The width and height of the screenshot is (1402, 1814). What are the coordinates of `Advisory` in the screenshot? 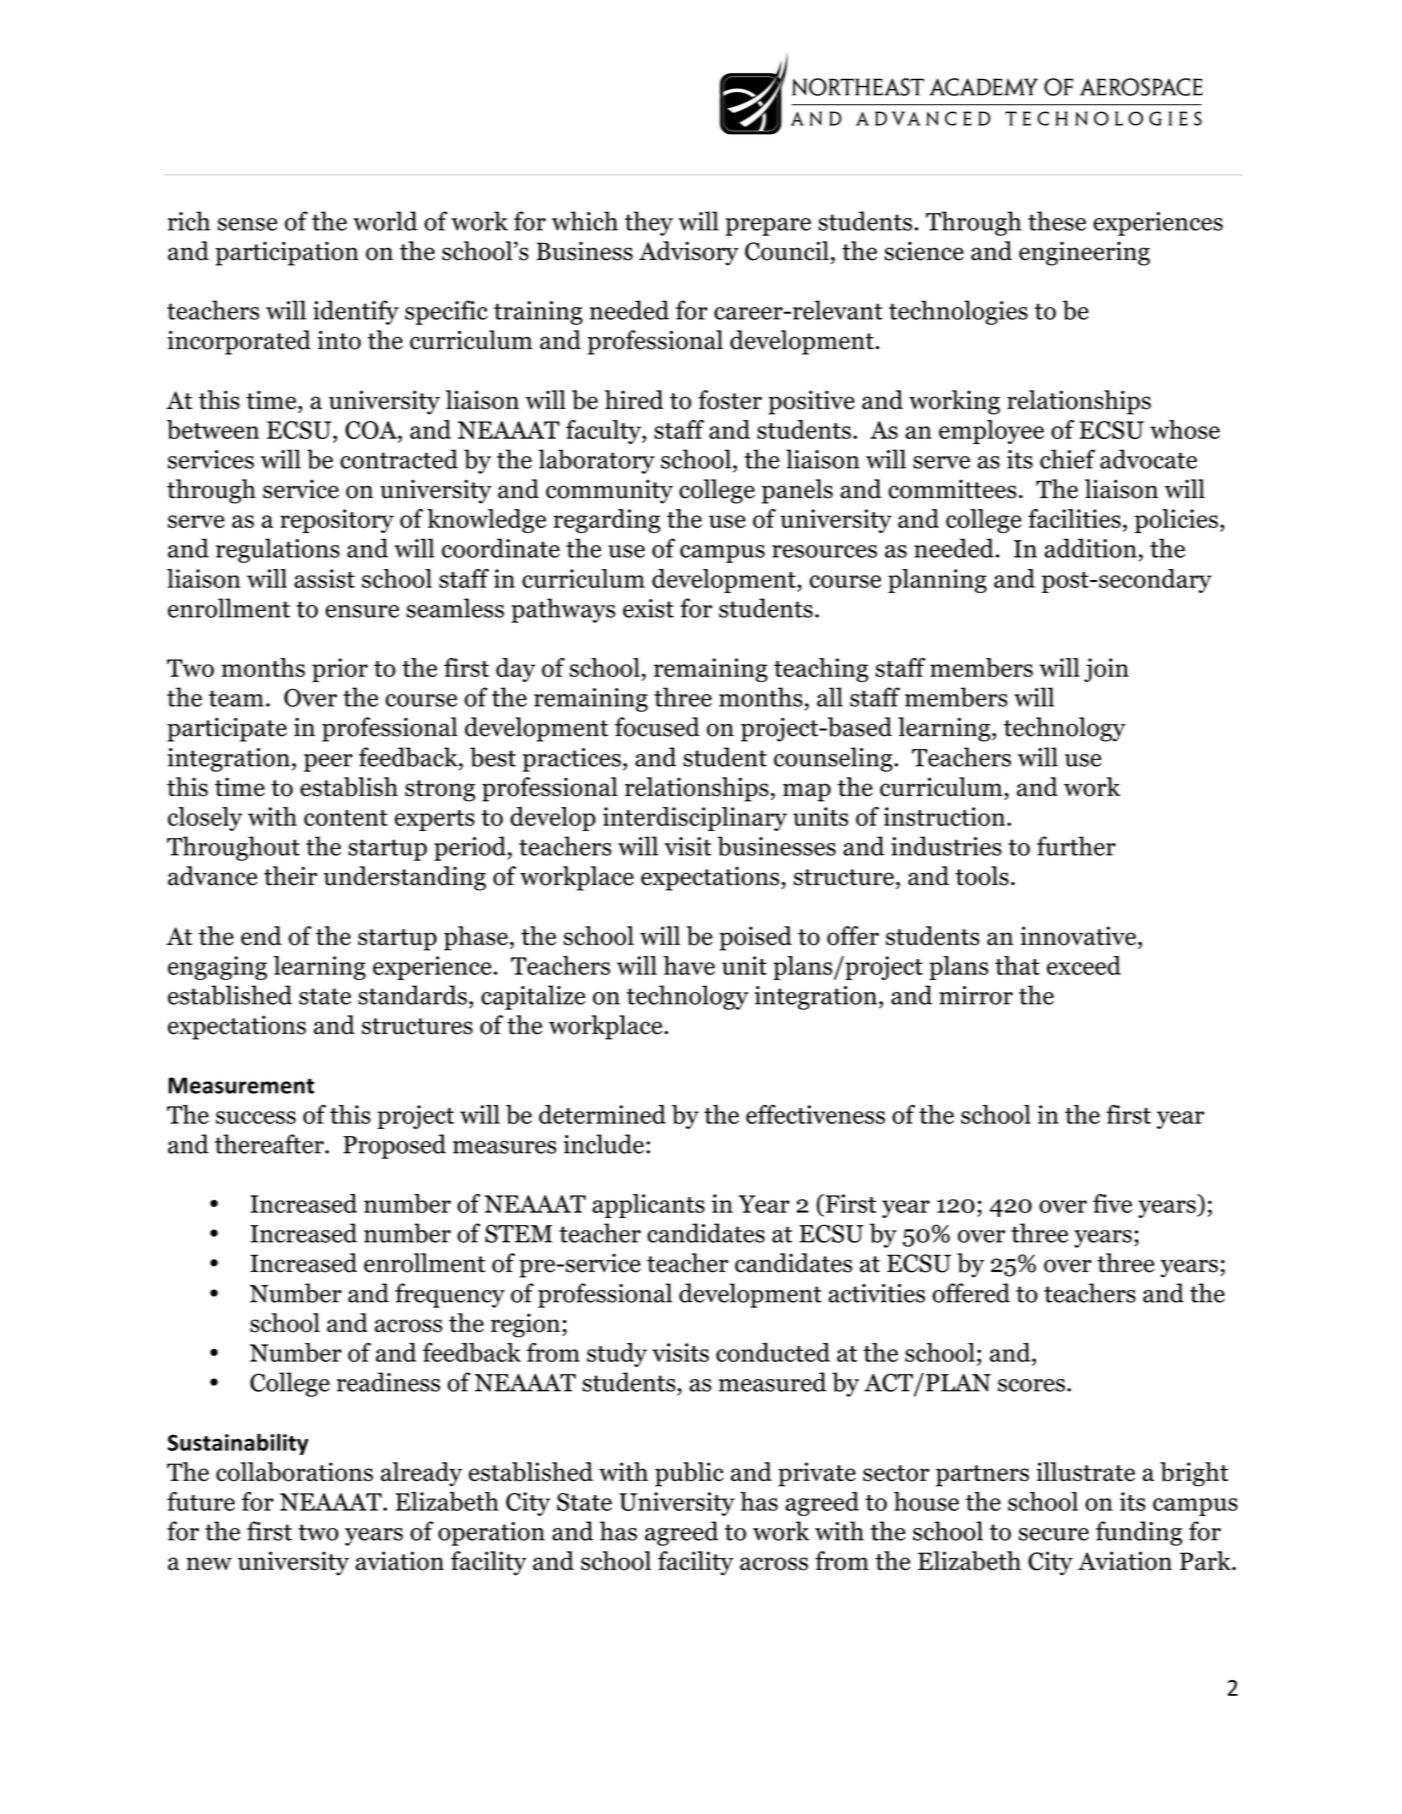 It's located at (689, 253).
